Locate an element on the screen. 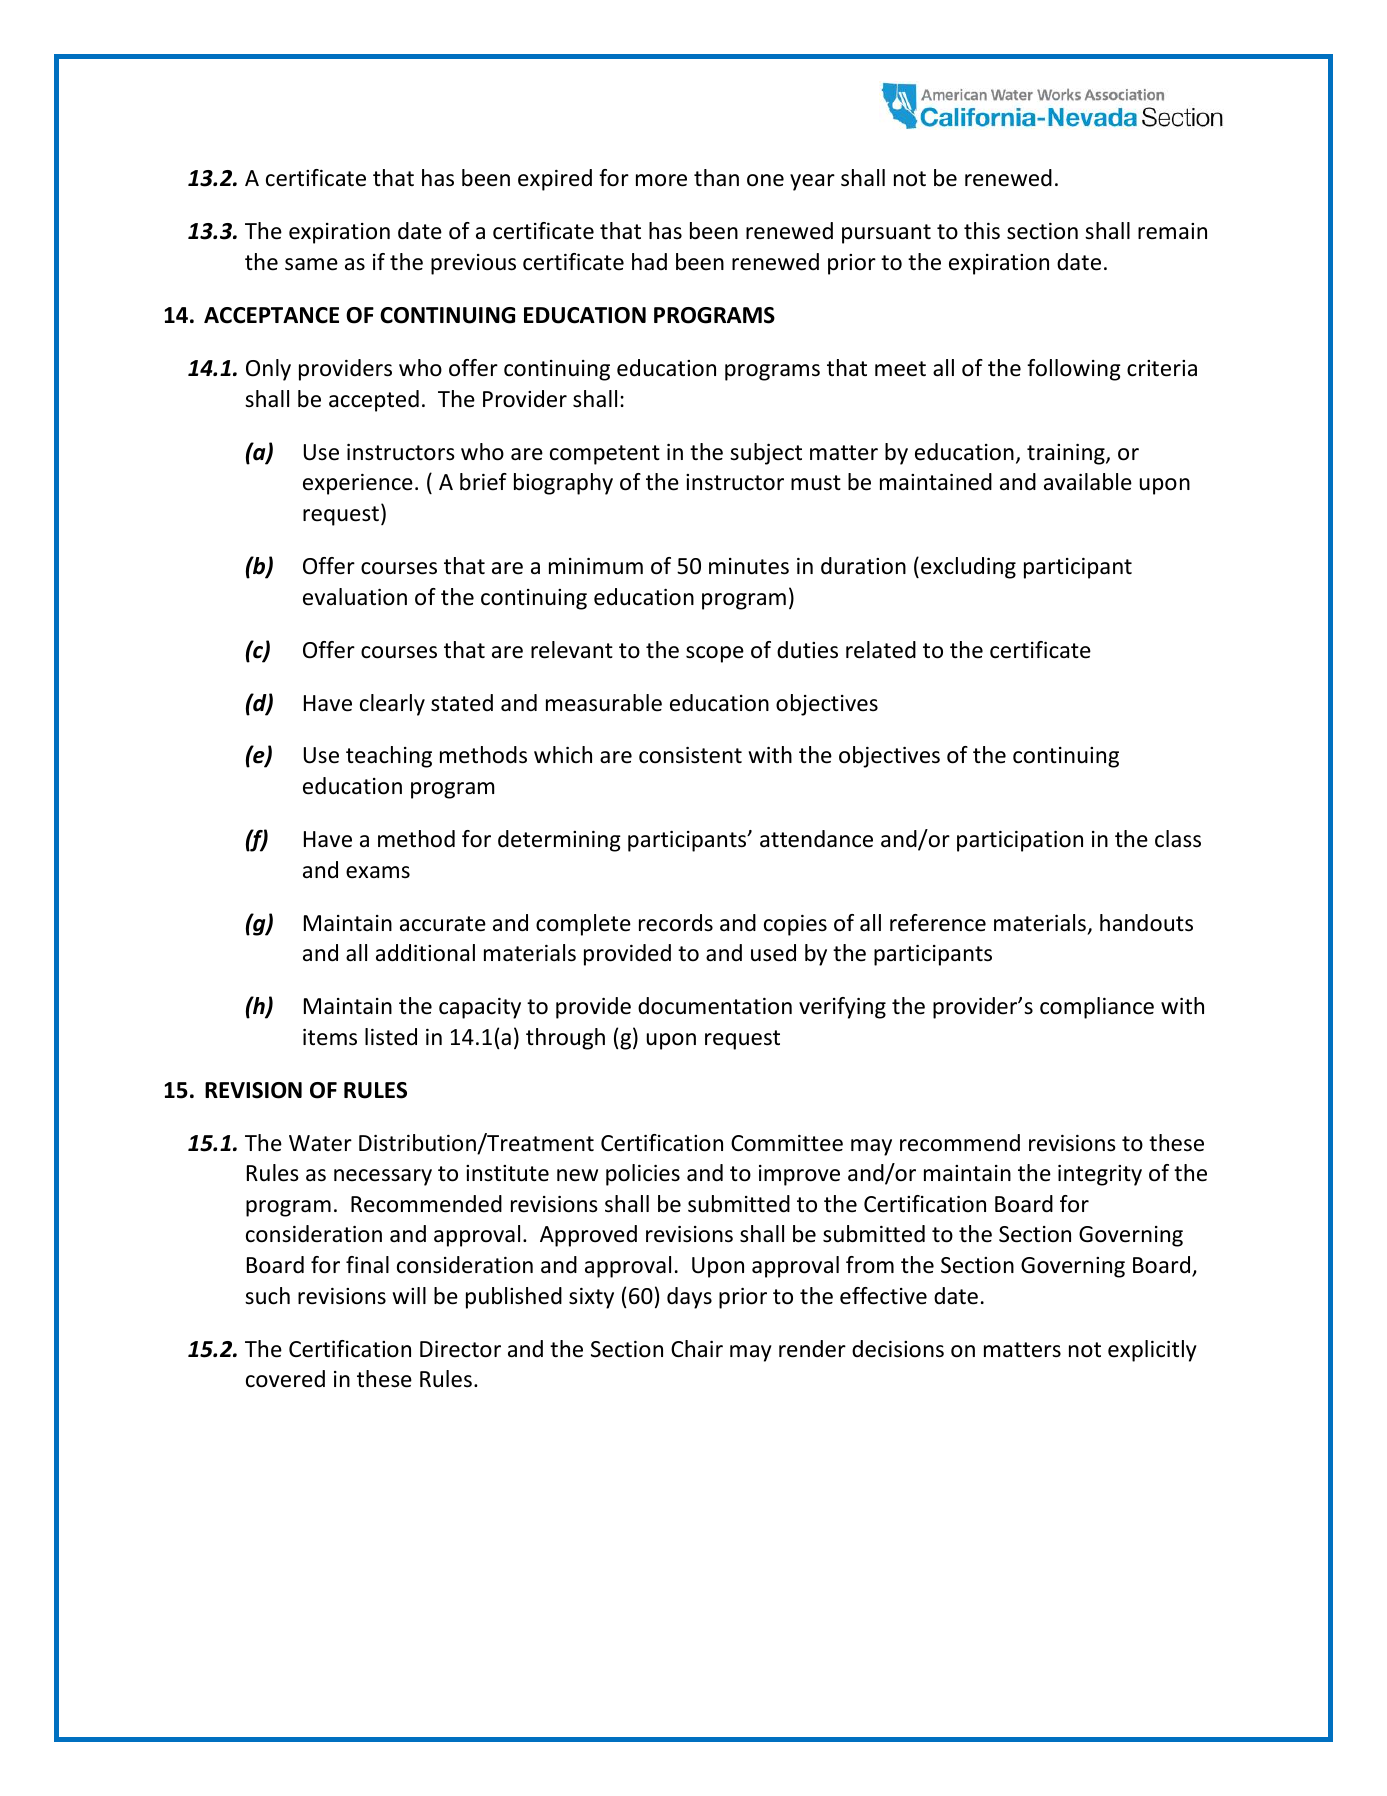  compliance is located at coordinates (1097, 1008).
